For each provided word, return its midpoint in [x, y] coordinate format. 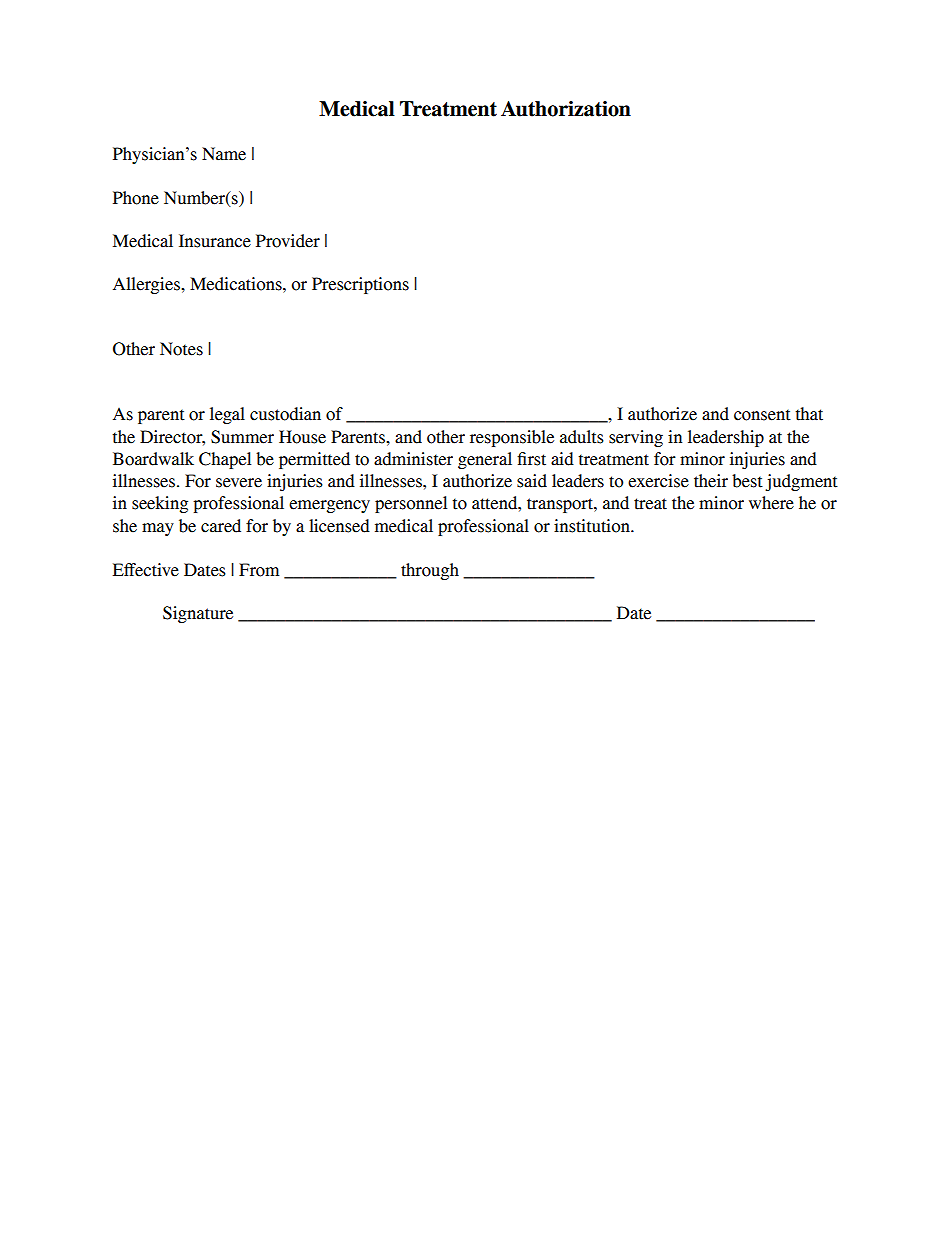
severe [239, 483]
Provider [288, 241]
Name [224, 154]
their [711, 481]
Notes [181, 349]
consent [762, 415]
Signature [198, 614]
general [485, 460]
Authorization [566, 109]
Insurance [215, 241]
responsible [512, 438]
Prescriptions [360, 285]
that [809, 414]
